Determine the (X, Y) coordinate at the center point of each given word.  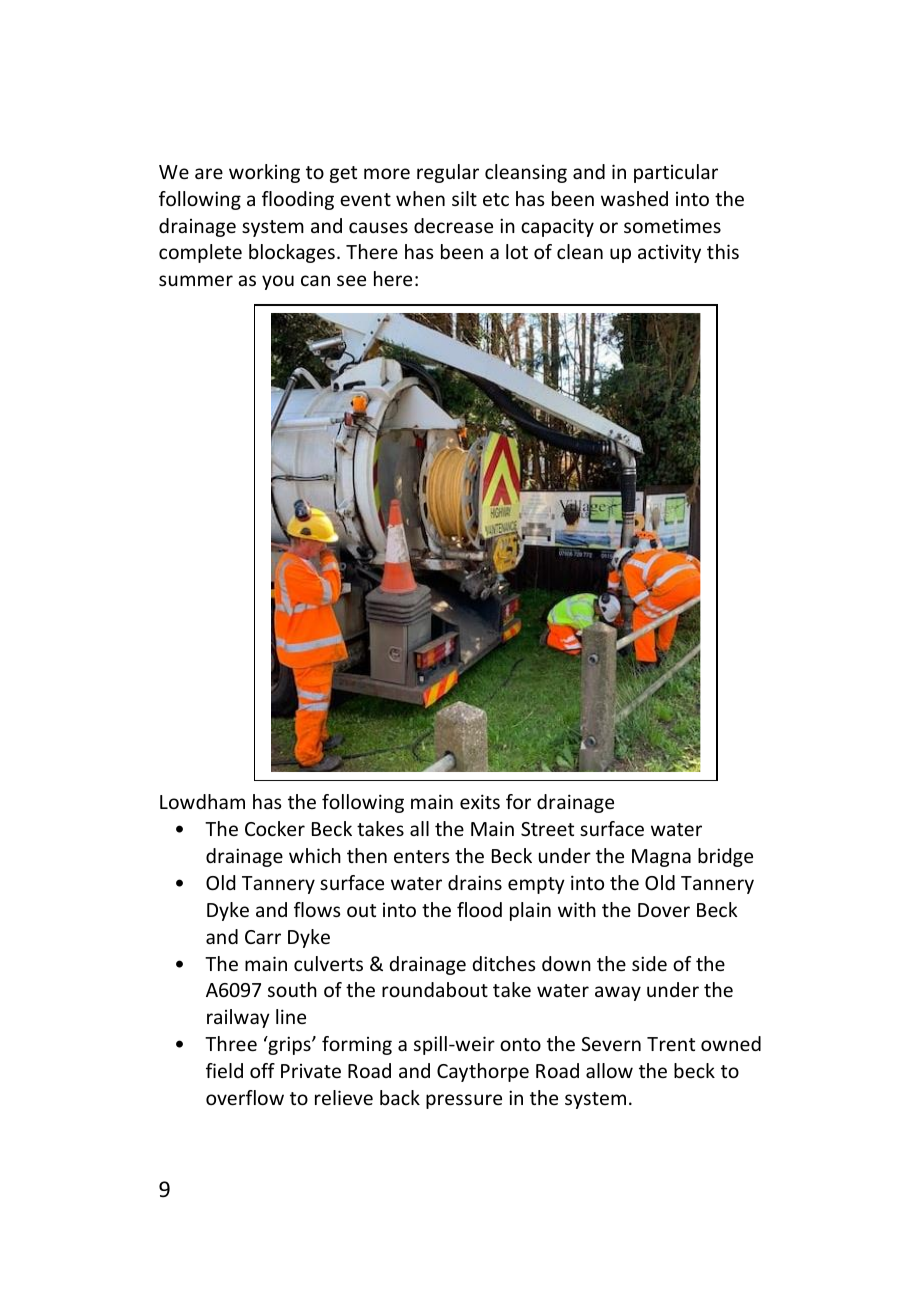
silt (464, 198)
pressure (464, 1101)
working (264, 173)
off (262, 1070)
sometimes (672, 225)
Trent (671, 1044)
